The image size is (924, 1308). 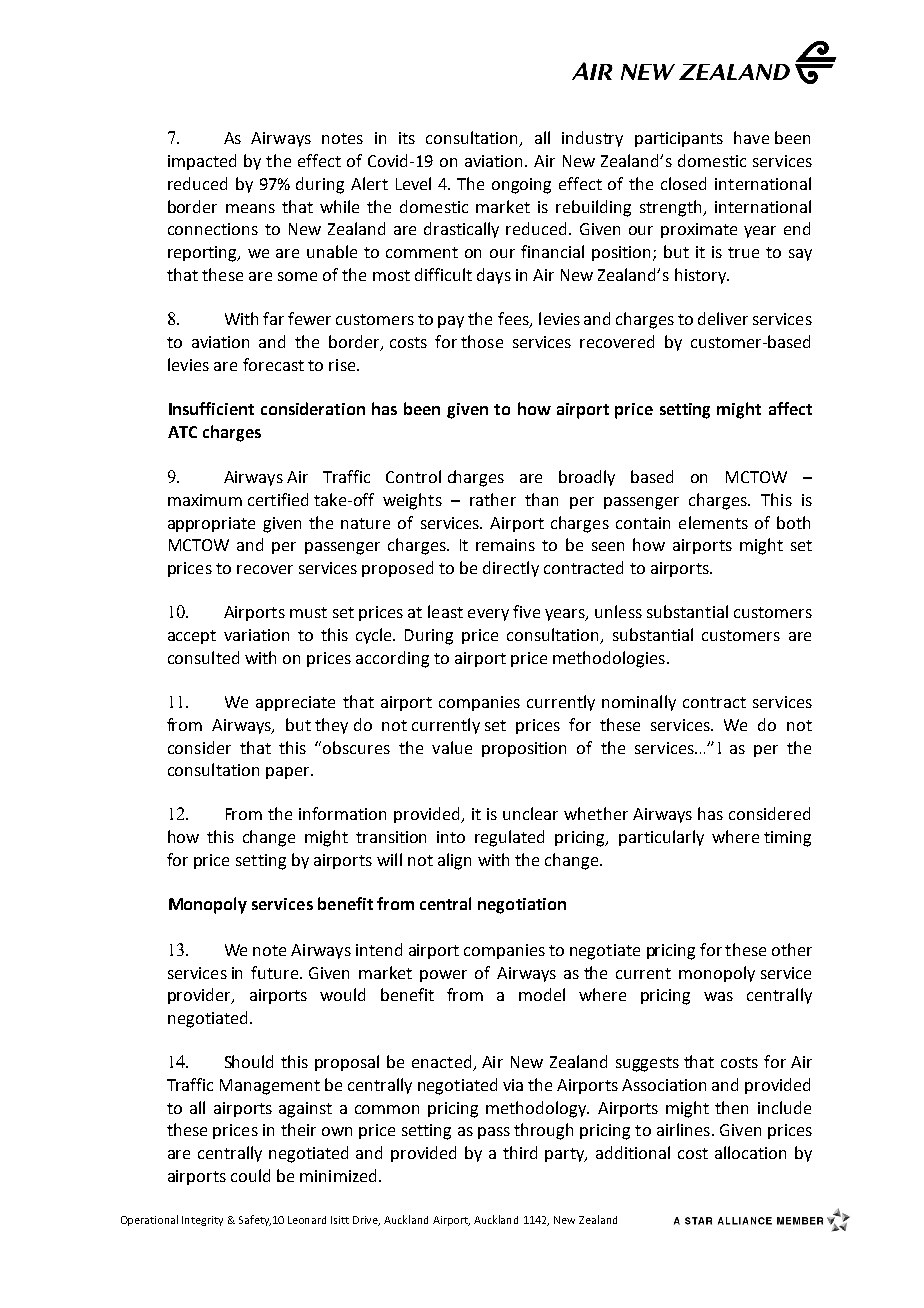 What do you see at coordinates (520, 1152) in the page?
I see `third` at bounding box center [520, 1152].
